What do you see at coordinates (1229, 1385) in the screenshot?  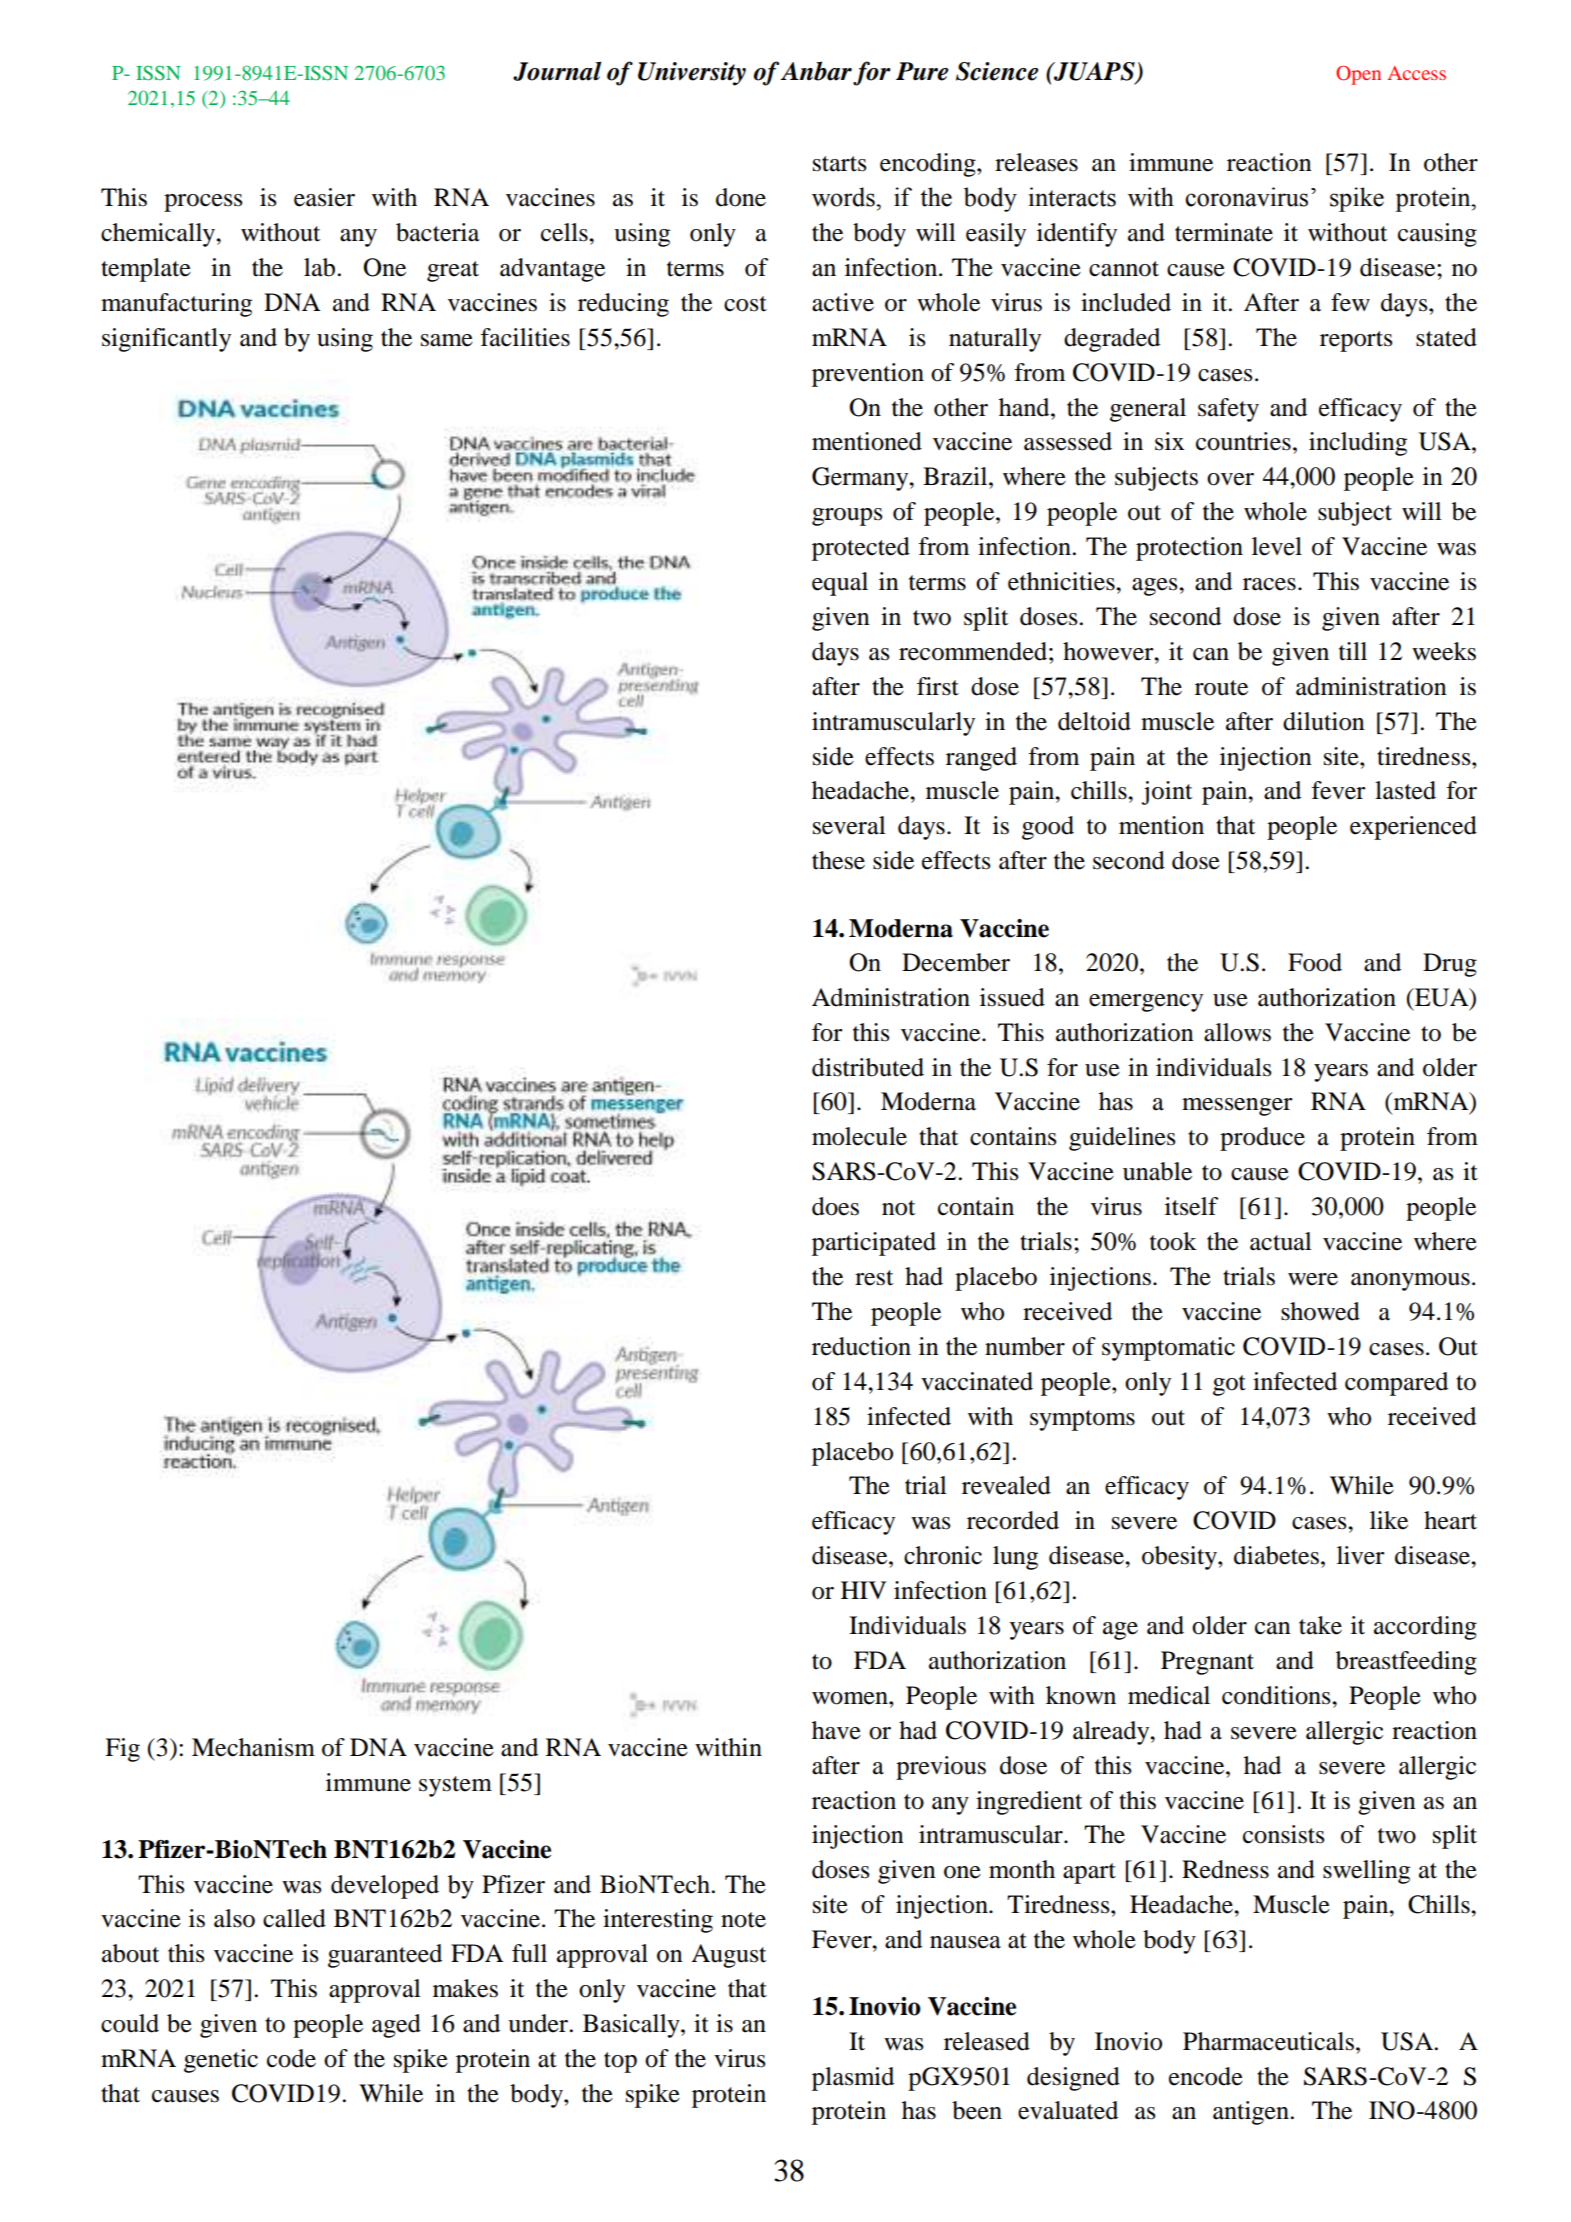 I see `got` at bounding box center [1229, 1385].
